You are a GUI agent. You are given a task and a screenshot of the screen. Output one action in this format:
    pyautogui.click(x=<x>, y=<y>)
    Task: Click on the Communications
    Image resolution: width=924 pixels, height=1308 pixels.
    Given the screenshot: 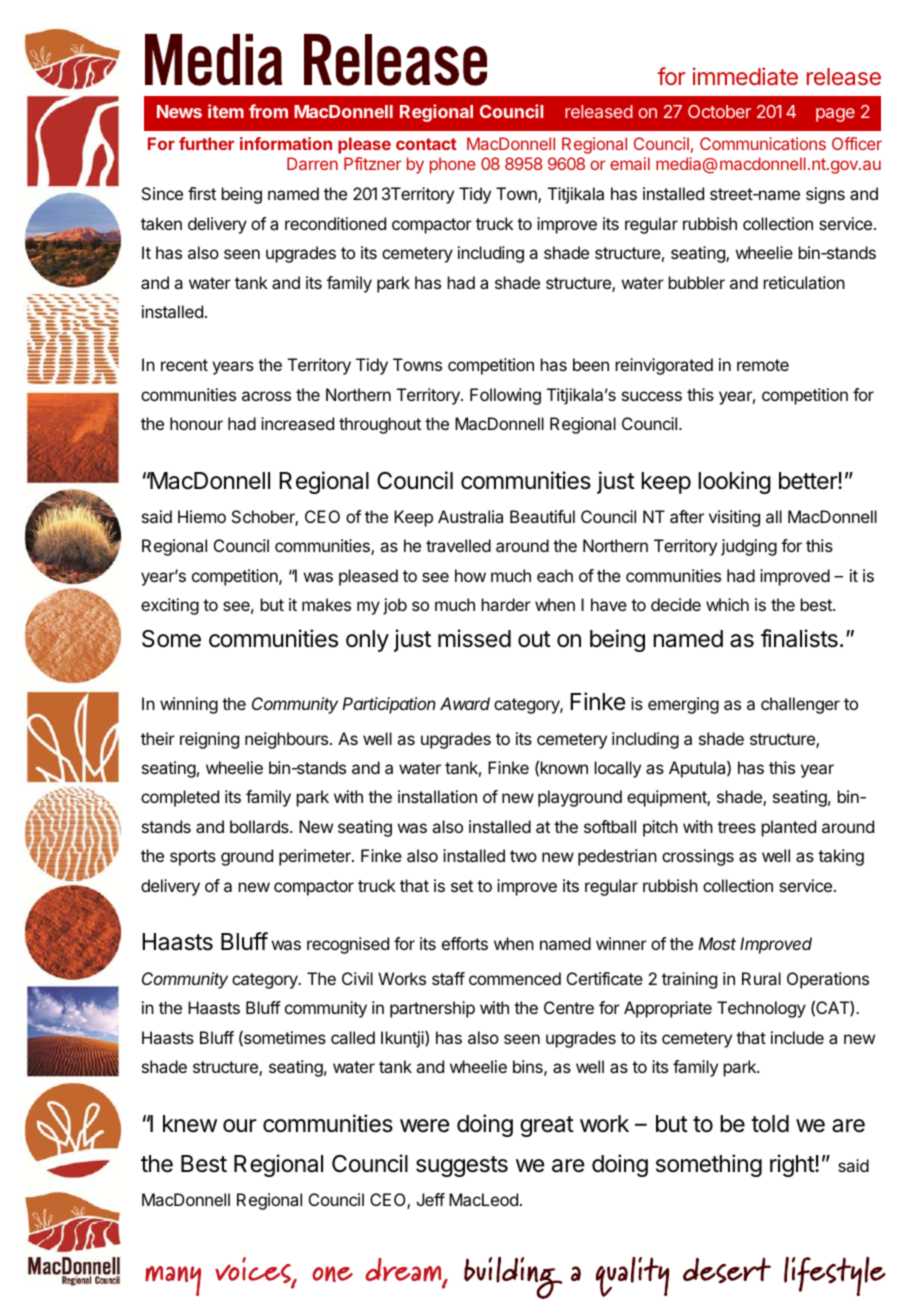 What is the action you would take?
    pyautogui.click(x=763, y=143)
